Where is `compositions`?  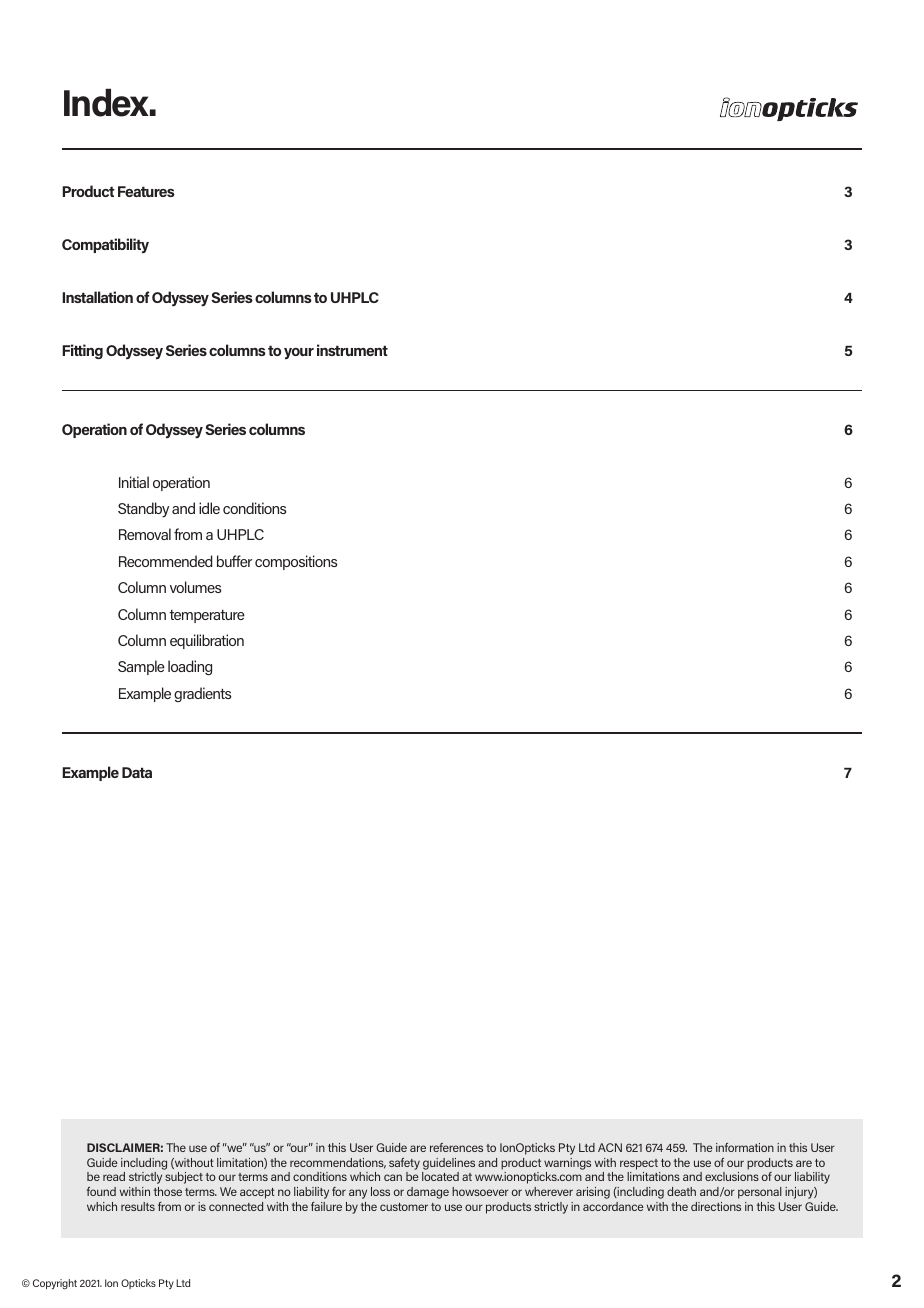 compositions is located at coordinates (296, 562).
